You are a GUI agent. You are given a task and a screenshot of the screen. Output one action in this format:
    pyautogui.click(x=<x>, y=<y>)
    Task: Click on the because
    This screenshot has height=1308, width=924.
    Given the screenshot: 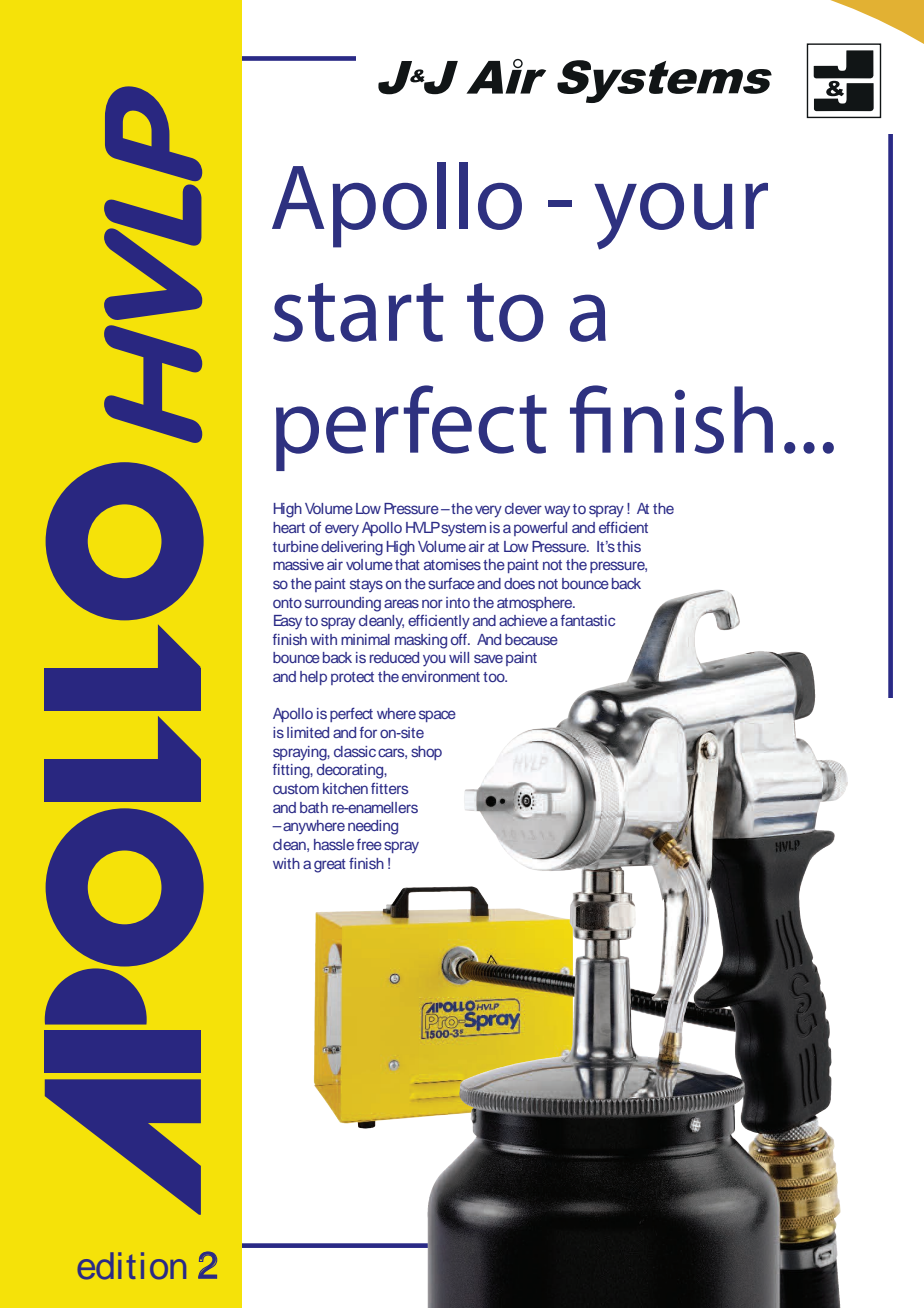 What is the action you would take?
    pyautogui.click(x=531, y=639)
